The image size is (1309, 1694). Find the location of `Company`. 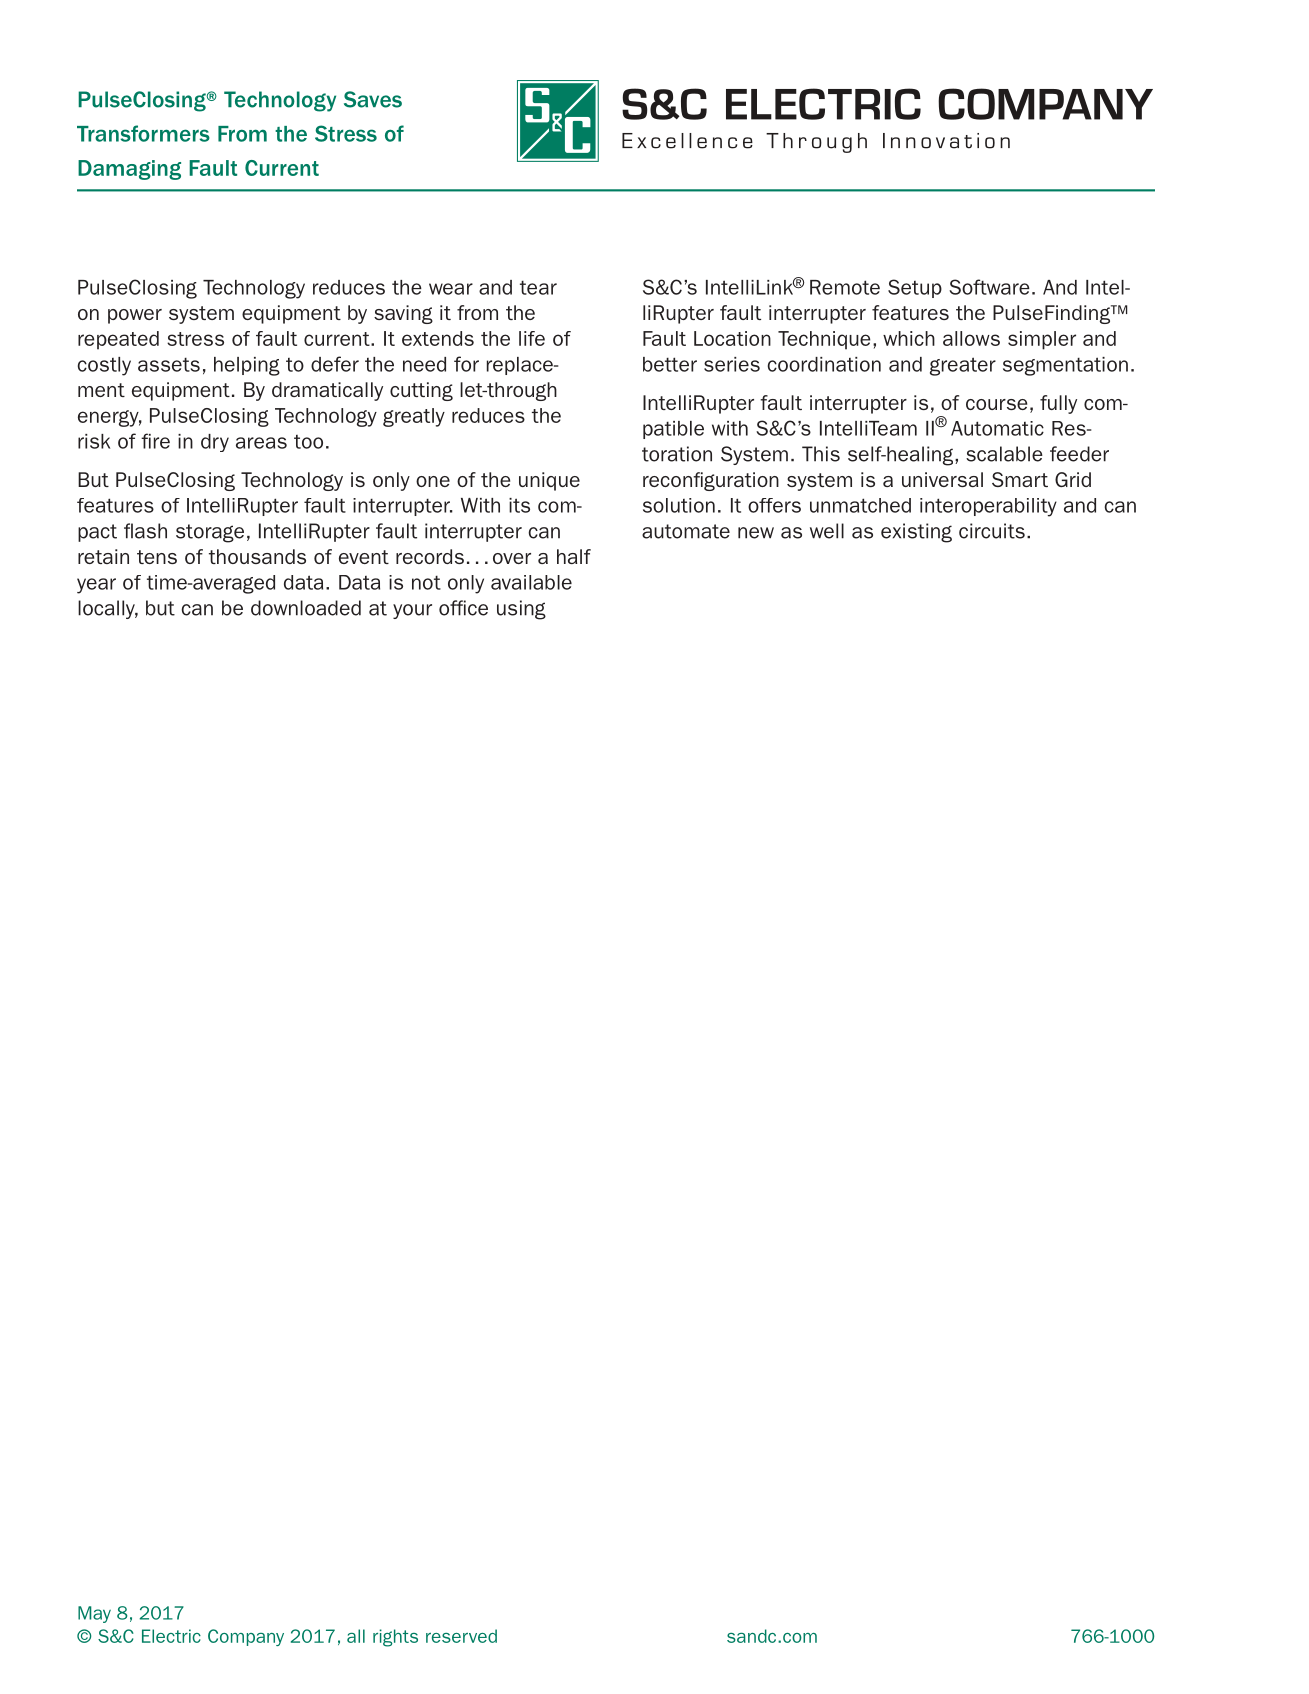

Company is located at coordinates (246, 1637).
